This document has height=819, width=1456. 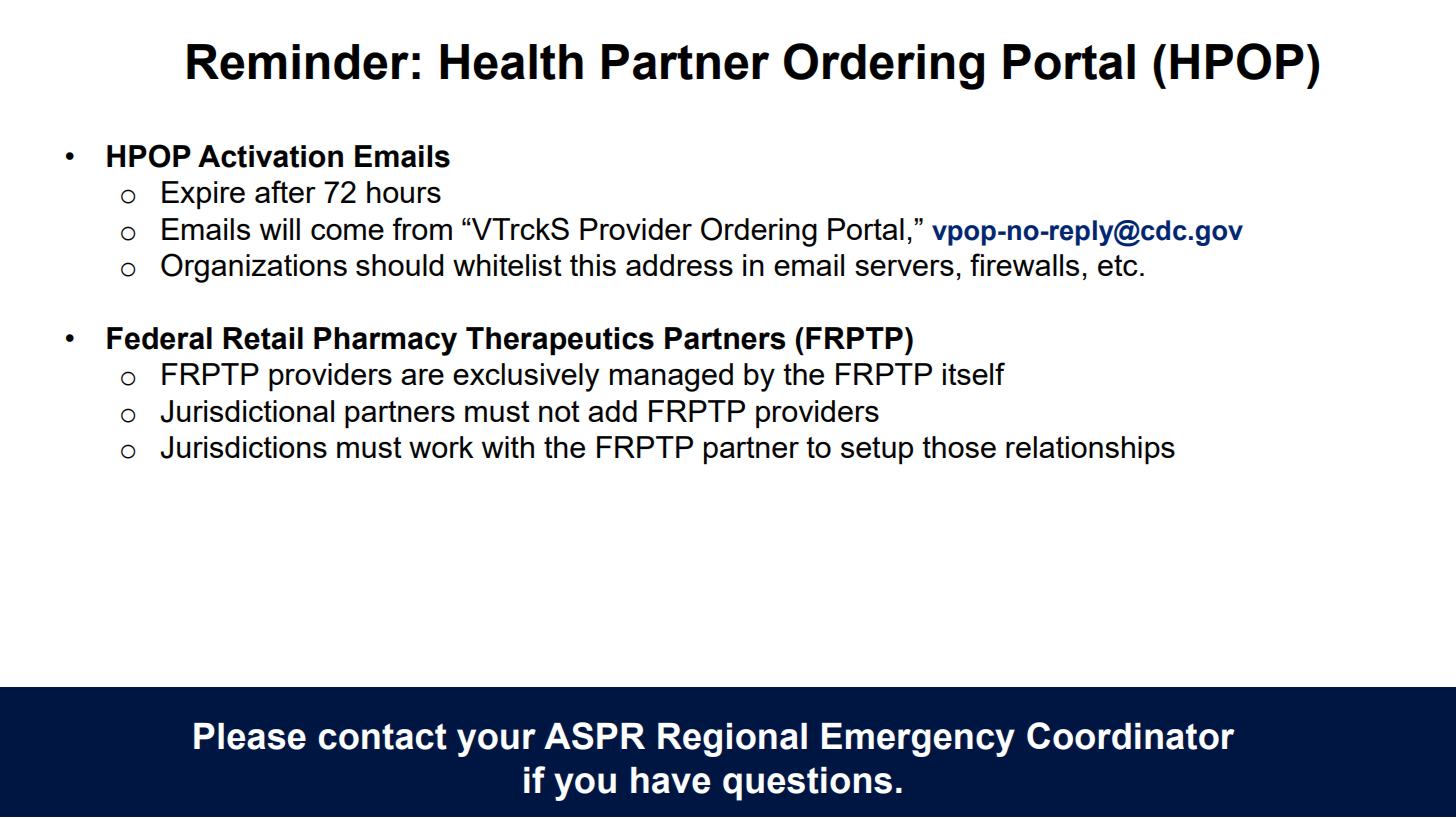 I want to click on with, so click(x=508, y=447).
